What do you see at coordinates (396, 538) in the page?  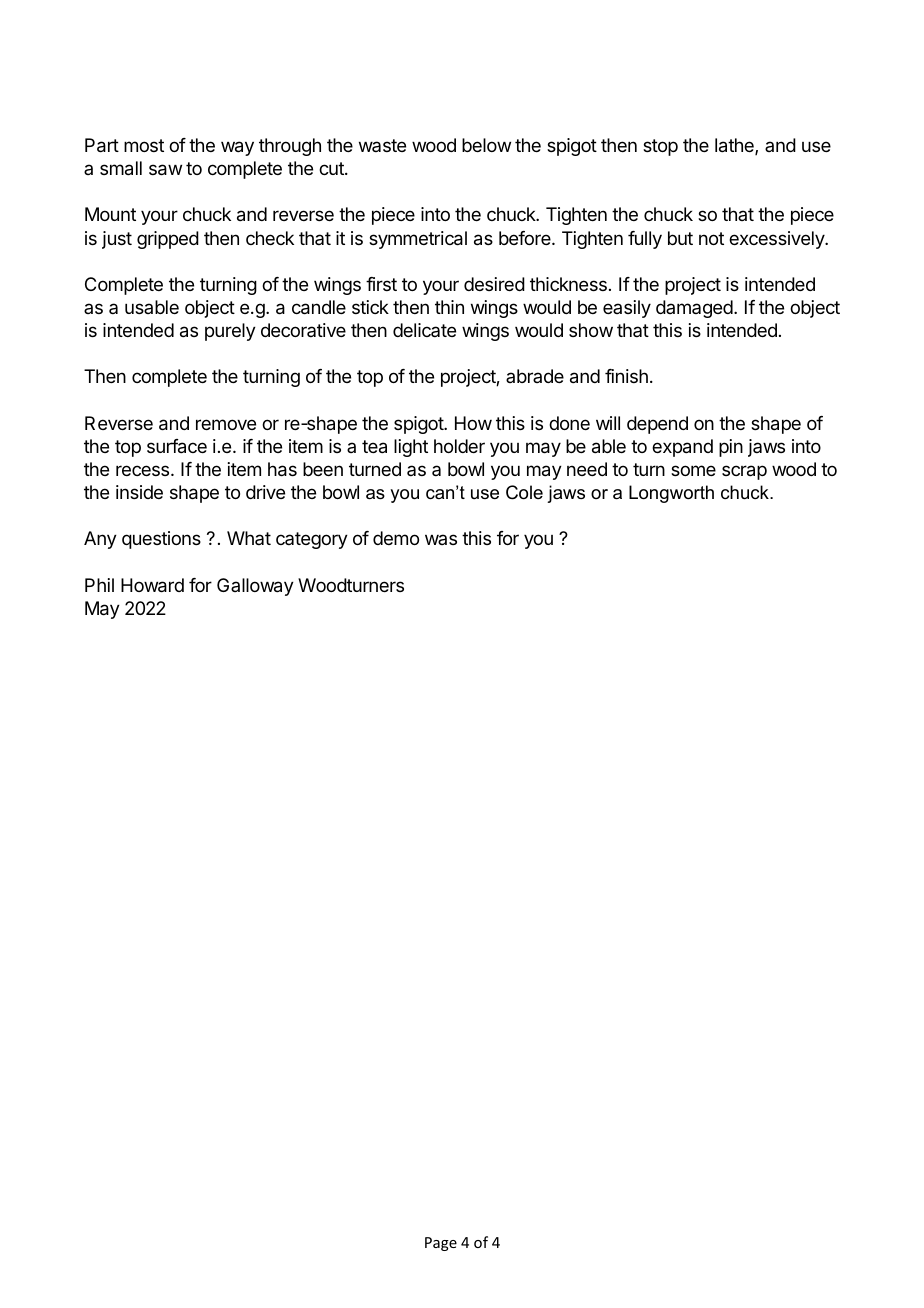 I see `demo` at bounding box center [396, 538].
